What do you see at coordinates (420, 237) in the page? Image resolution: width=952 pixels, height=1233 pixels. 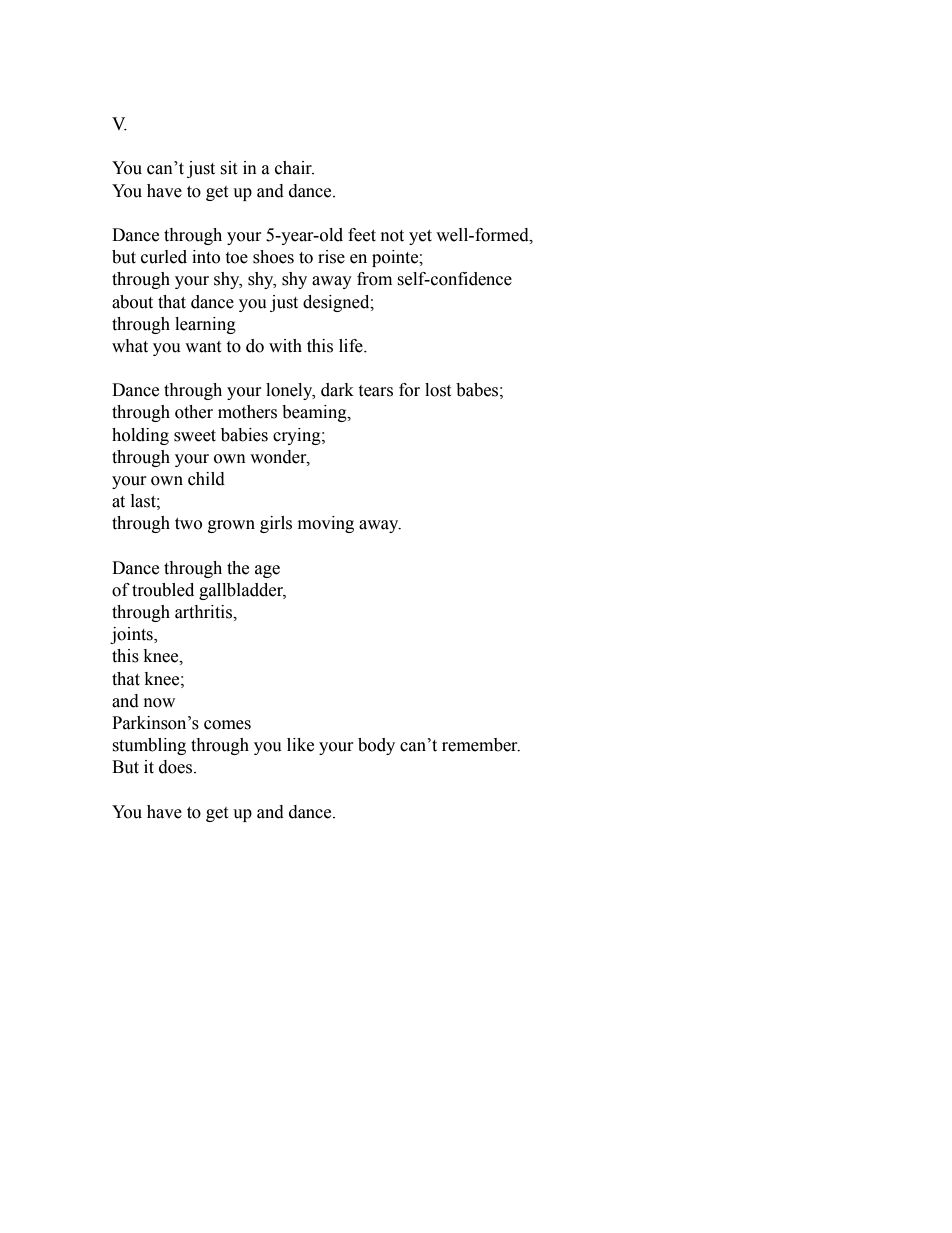 I see `yet` at bounding box center [420, 237].
